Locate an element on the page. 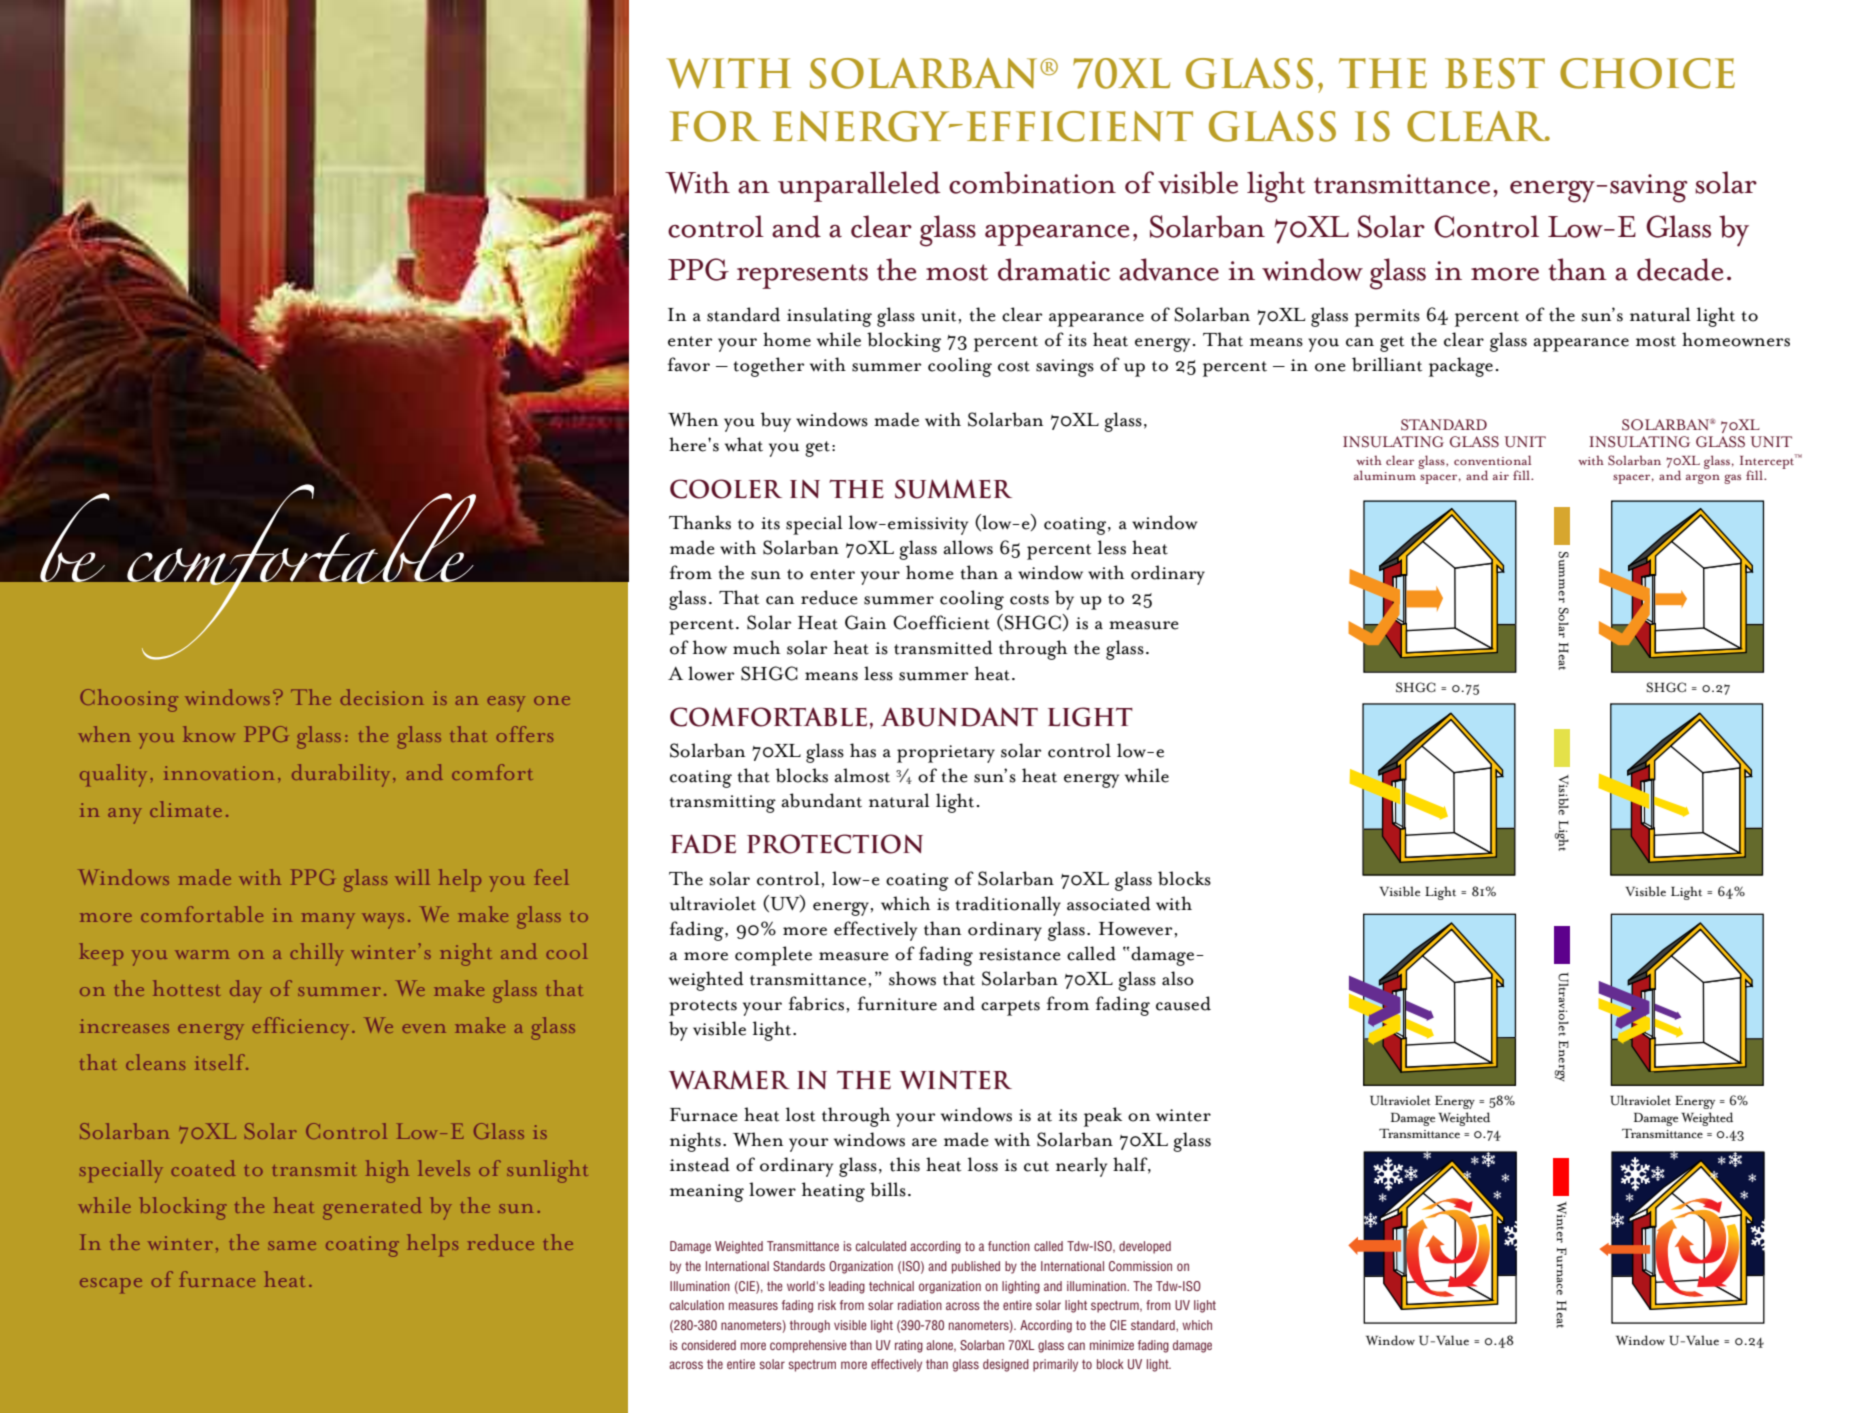  Best is located at coordinates (1495, 73).
